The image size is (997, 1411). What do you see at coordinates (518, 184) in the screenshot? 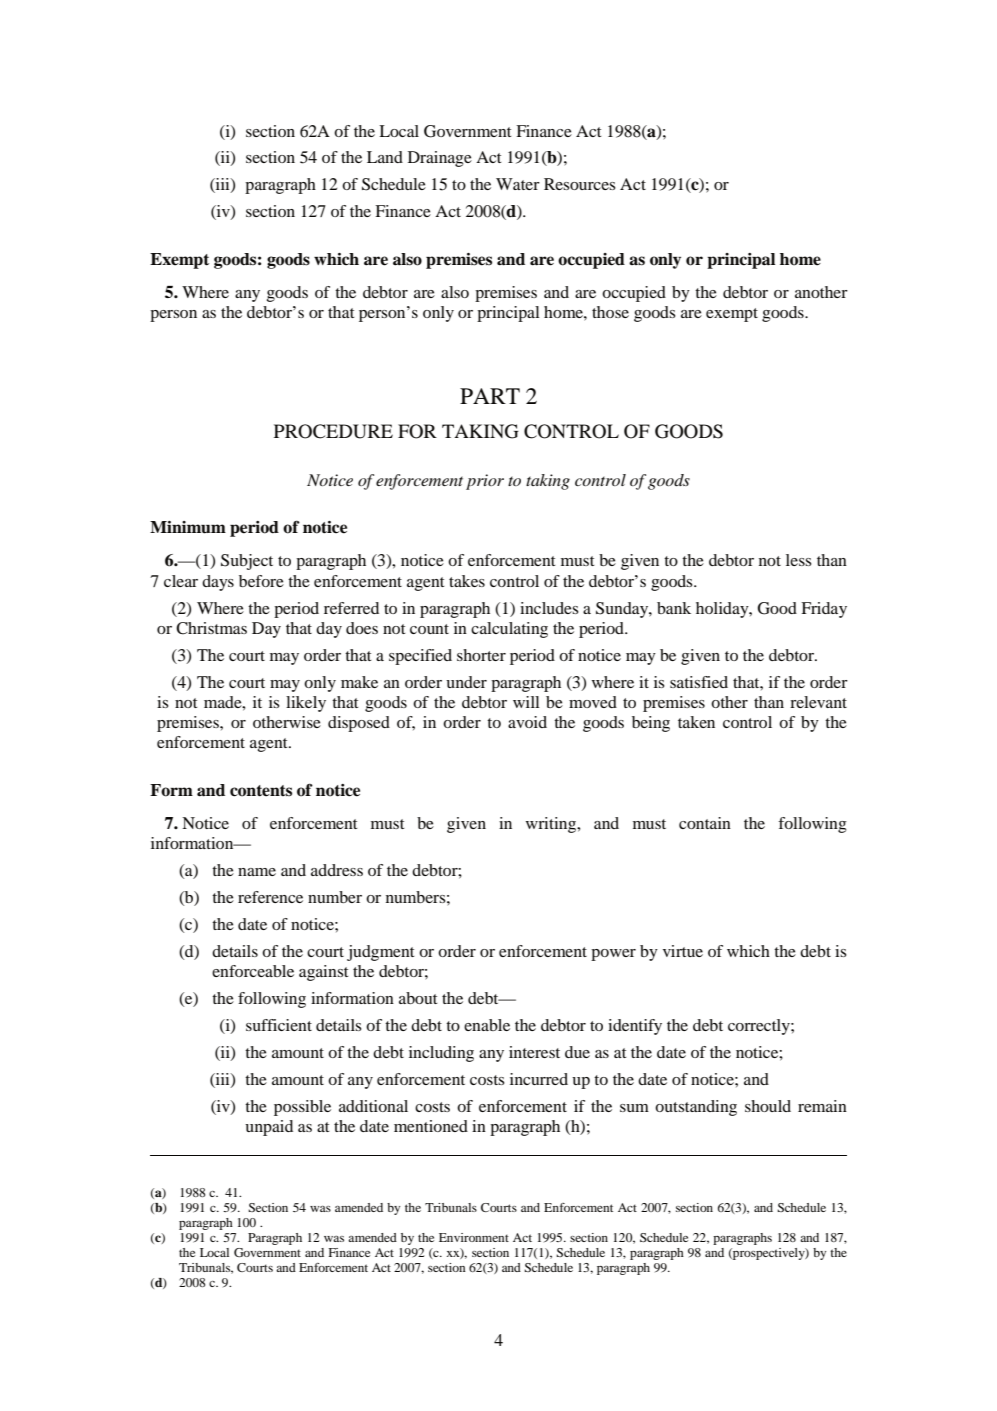
I see `Water` at bounding box center [518, 184].
